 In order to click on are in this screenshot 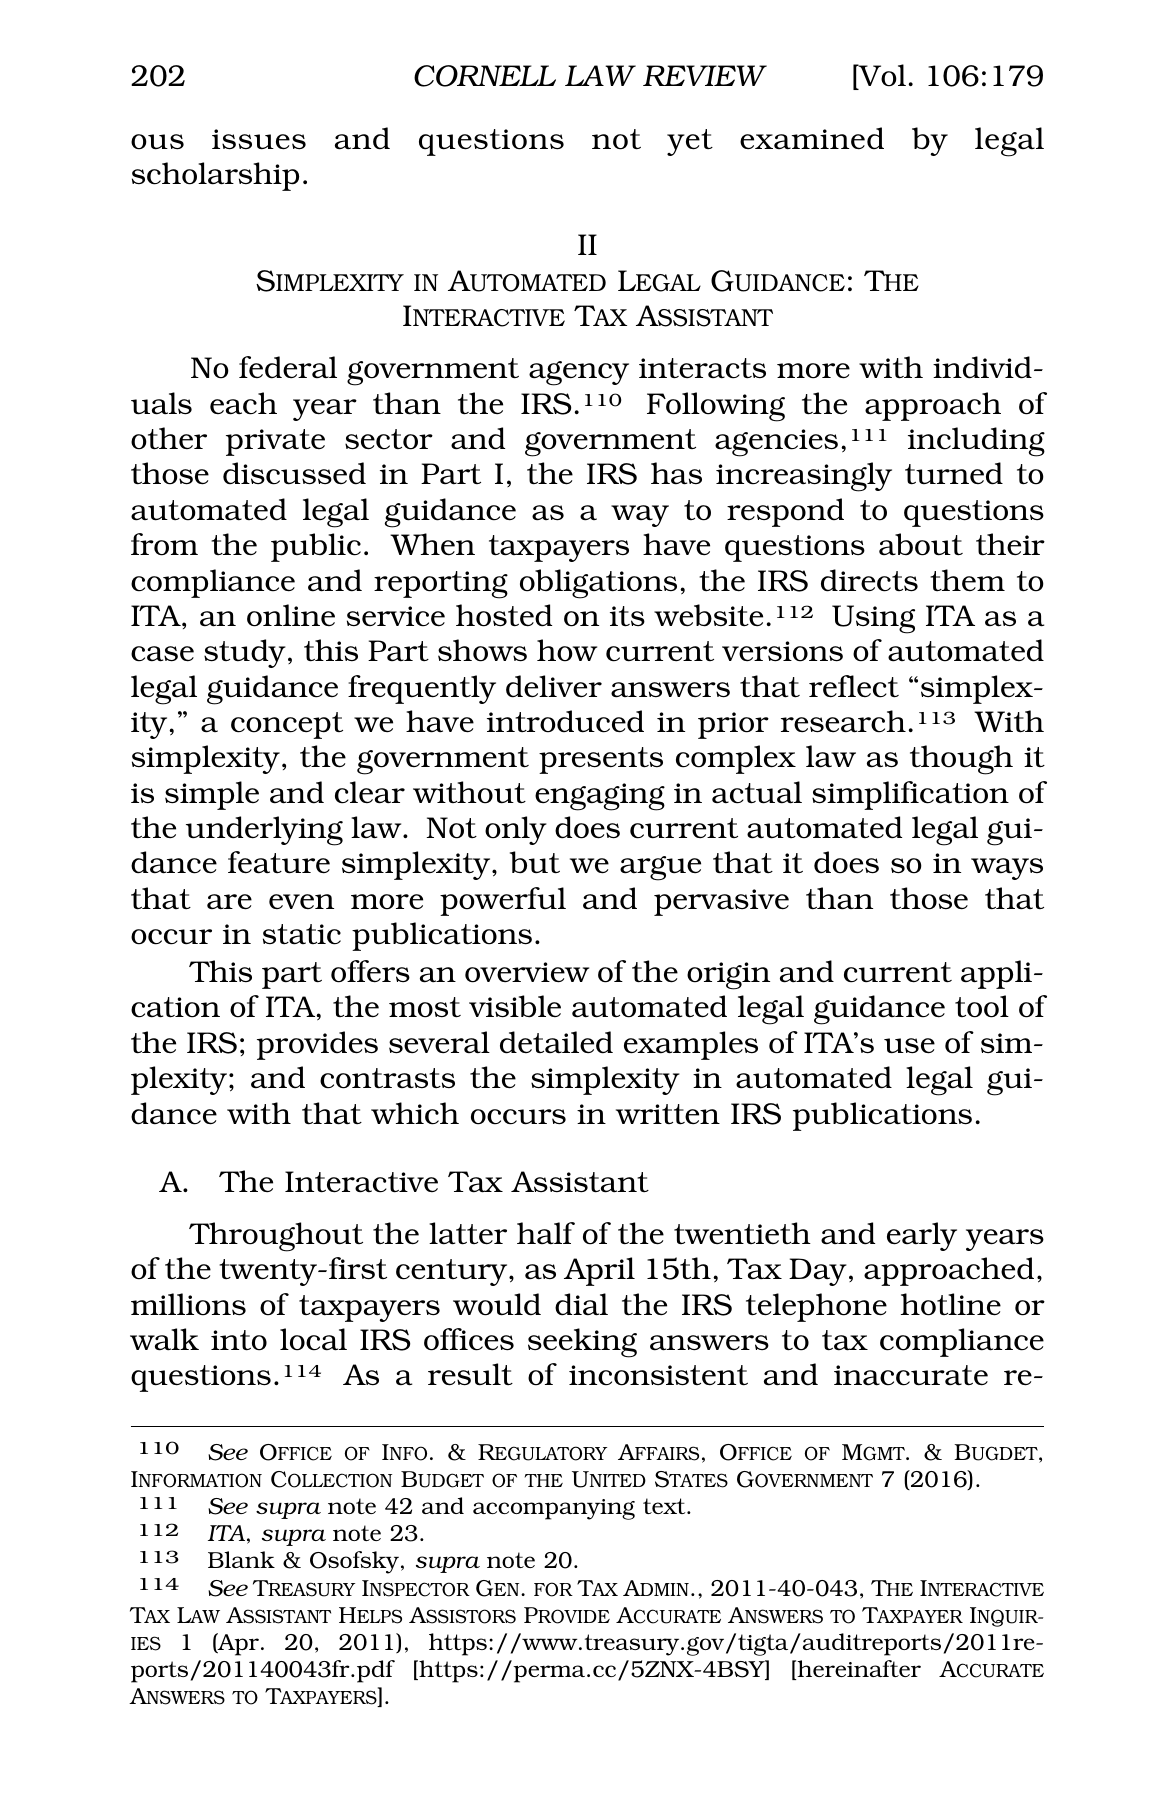, I will do `click(229, 902)`.
